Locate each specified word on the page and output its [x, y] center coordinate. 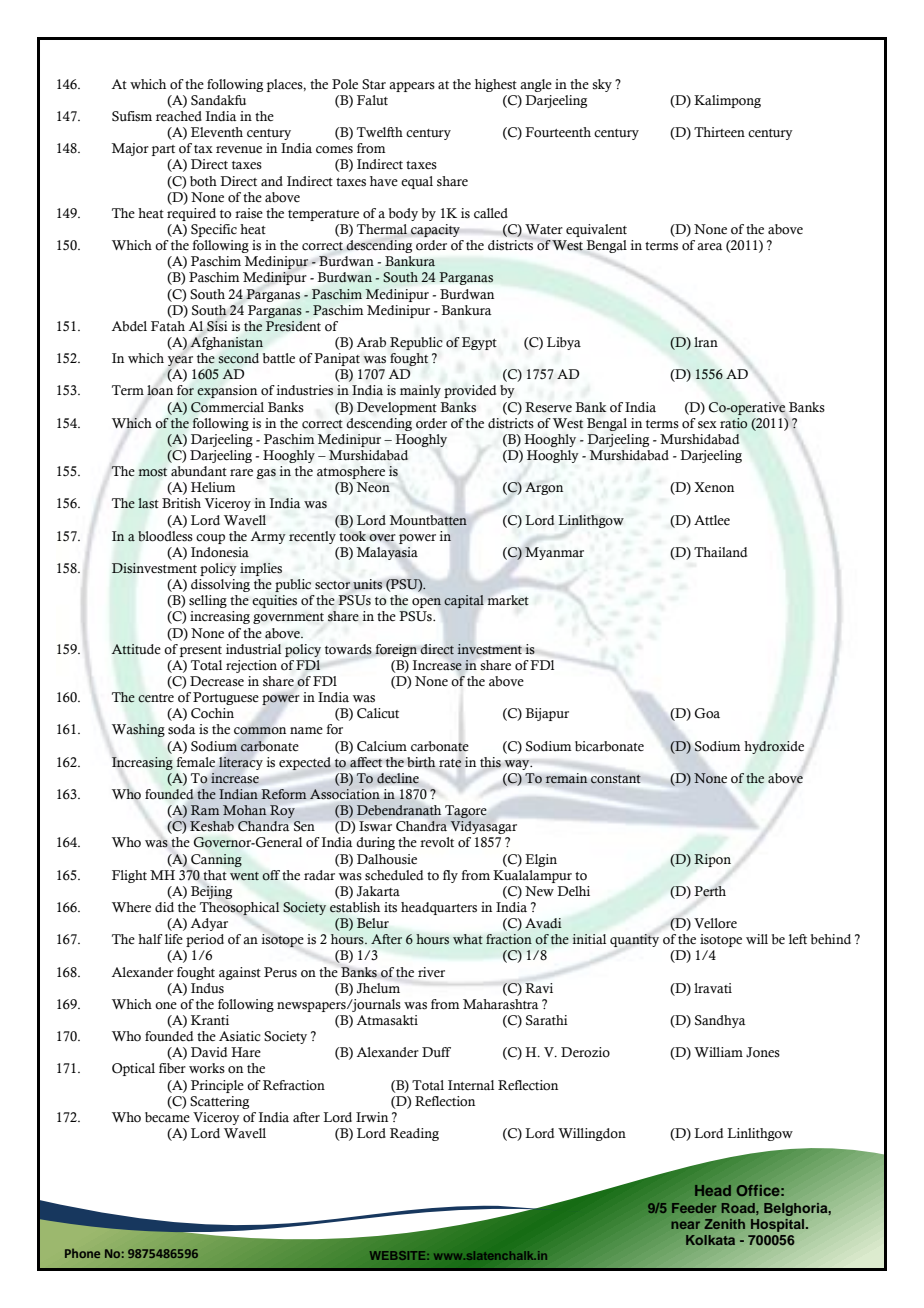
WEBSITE [399, 1255]
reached [179, 116]
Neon [373, 487]
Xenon [714, 487]
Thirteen [719, 132]
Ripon [712, 860]
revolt [437, 842]
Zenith [724, 1224]
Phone [82, 1253]
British [181, 503]
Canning [216, 860]
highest [496, 85]
